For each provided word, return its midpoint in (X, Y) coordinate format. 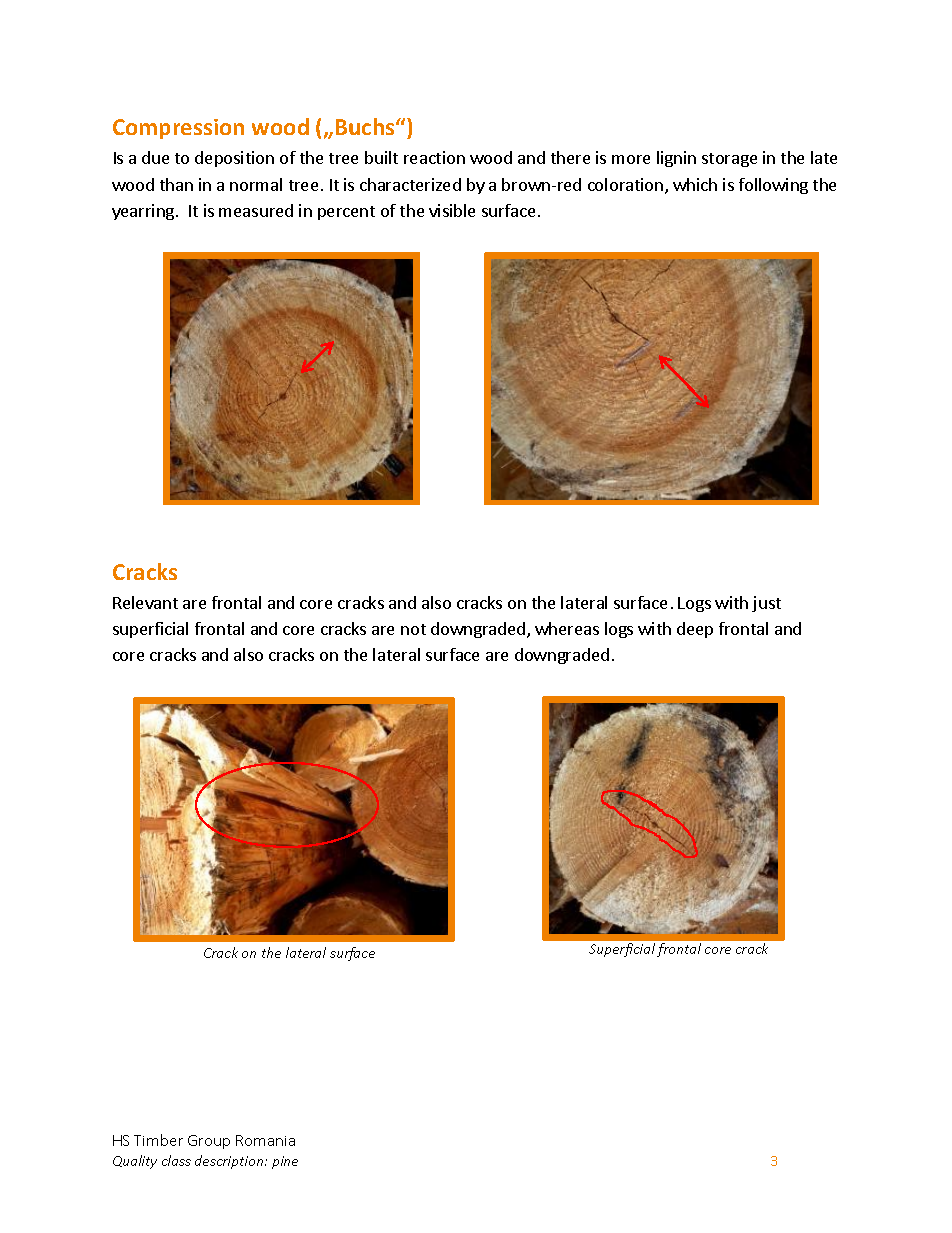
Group (209, 1142)
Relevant (145, 602)
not (413, 629)
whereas (567, 628)
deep (695, 630)
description (230, 1162)
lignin (676, 159)
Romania (265, 1140)
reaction (434, 157)
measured (256, 210)
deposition (234, 159)
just (766, 604)
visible (452, 210)
